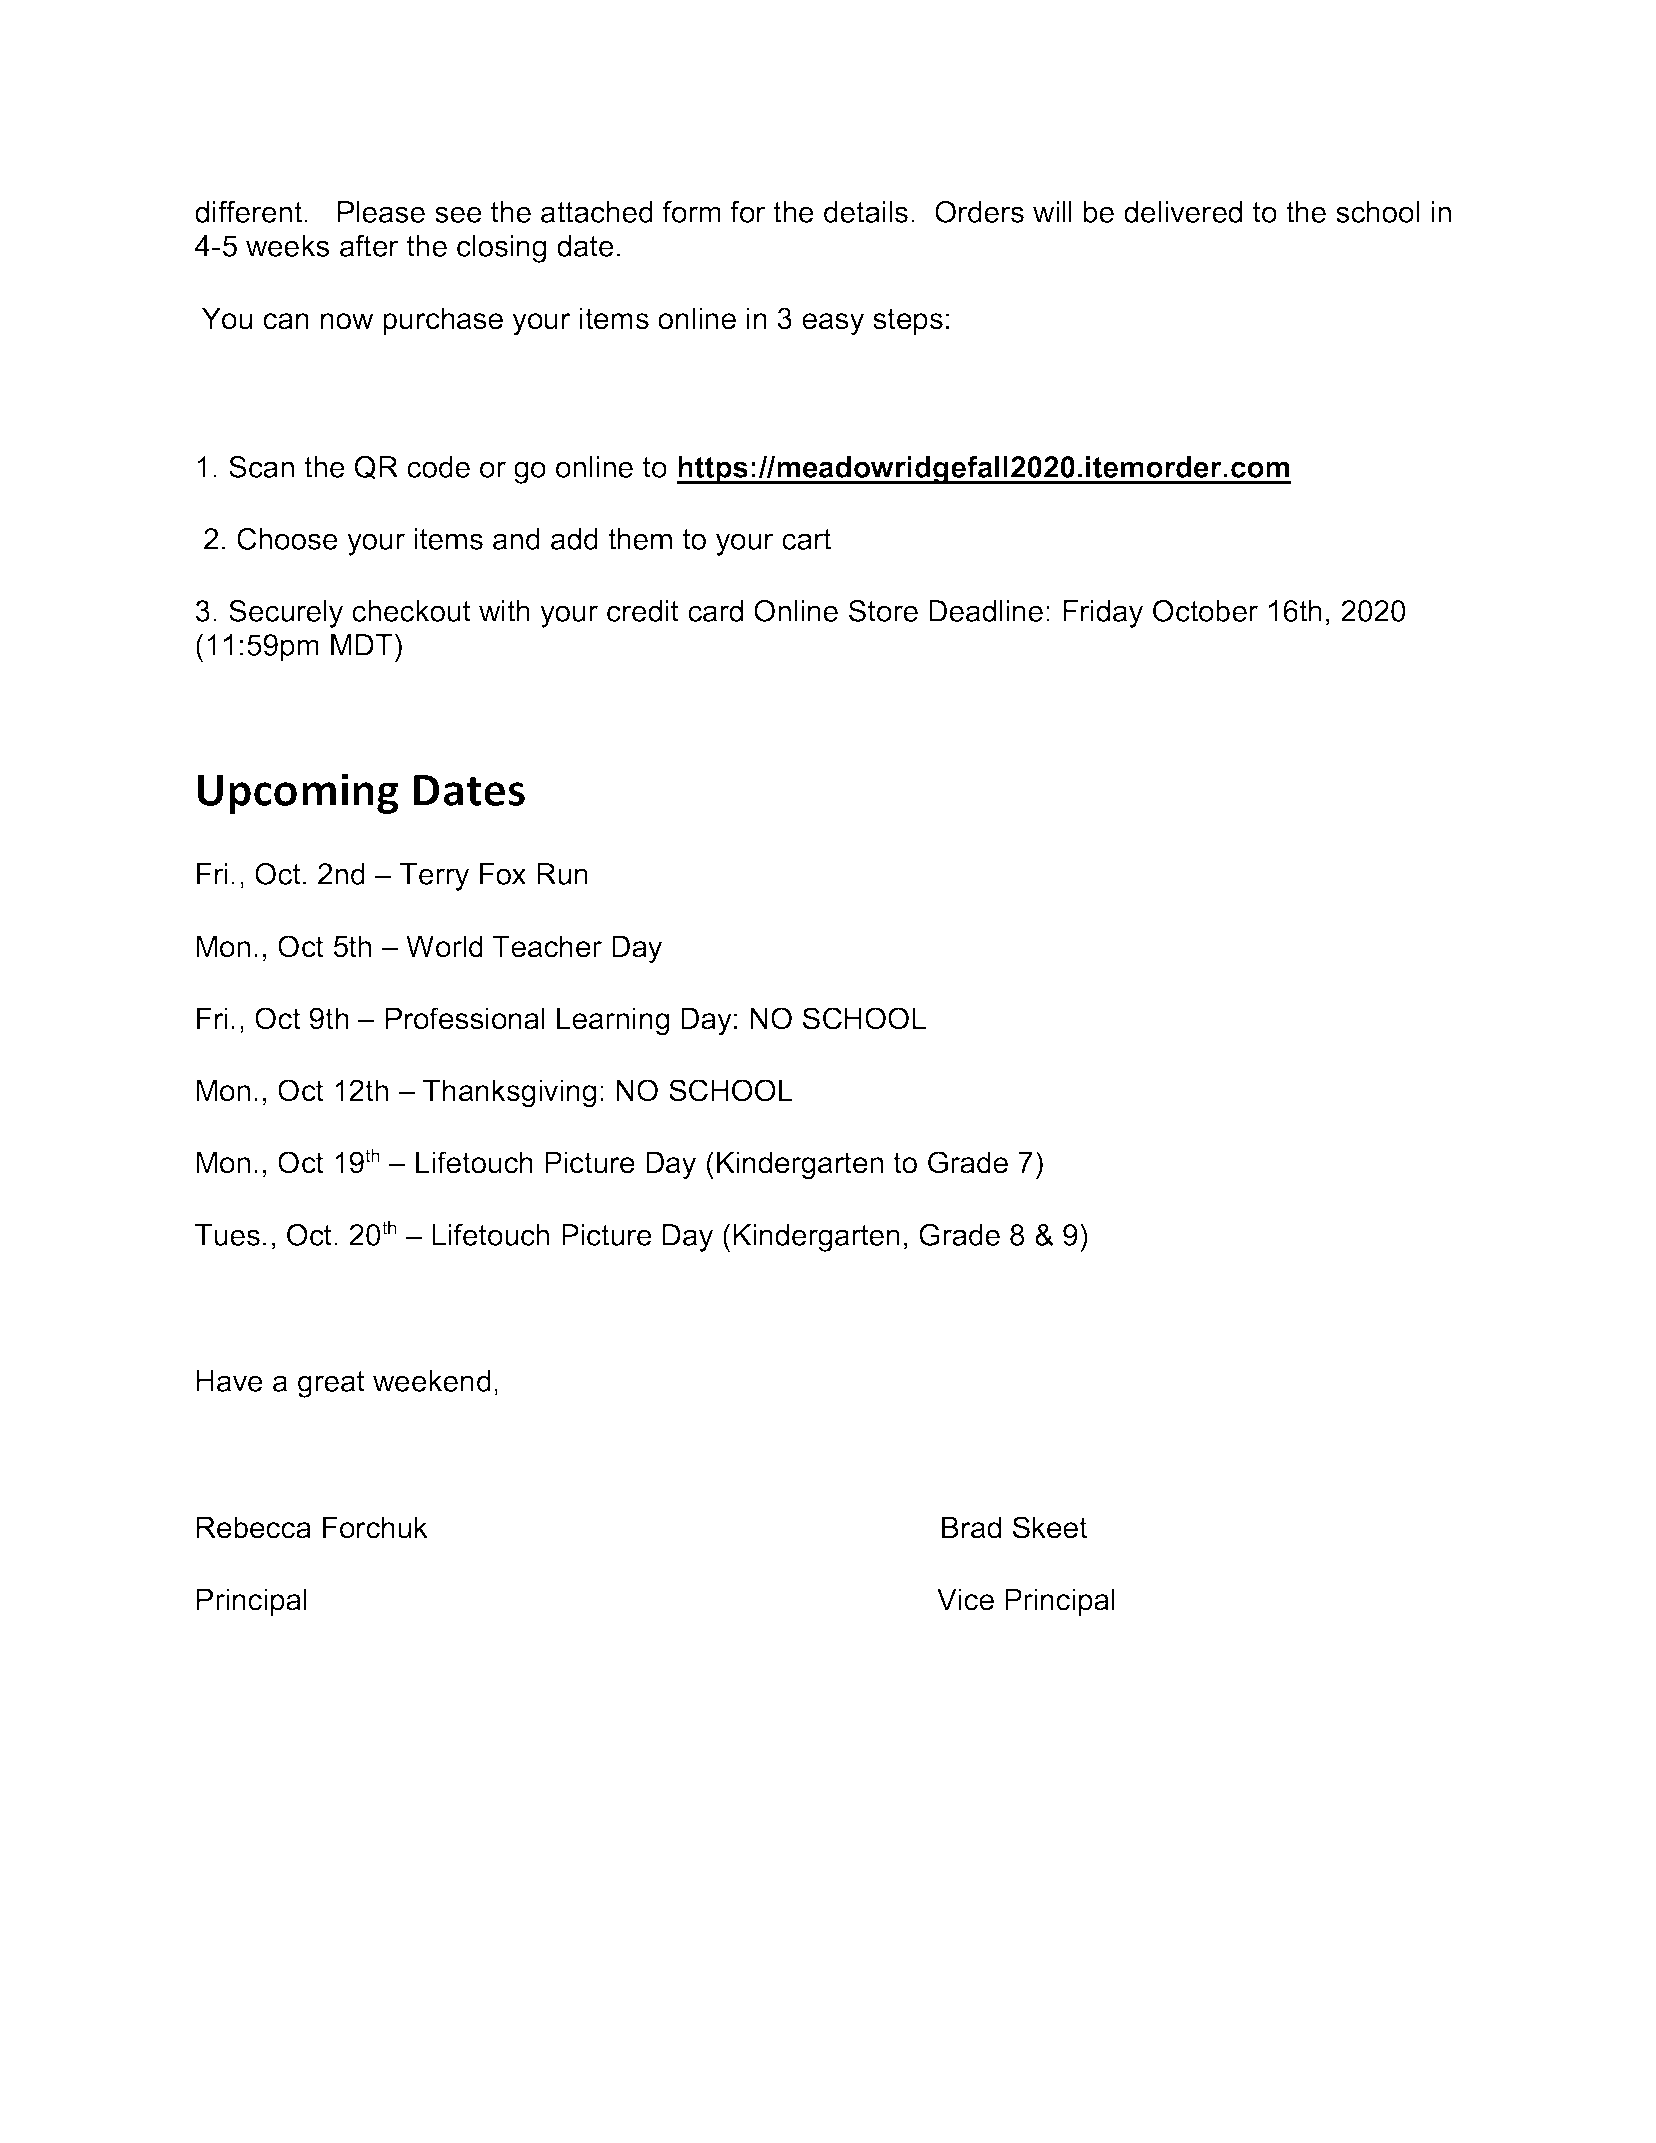  Describe the element at coordinates (509, 1093) in the screenshot. I see `Thanksgiving` at that location.
